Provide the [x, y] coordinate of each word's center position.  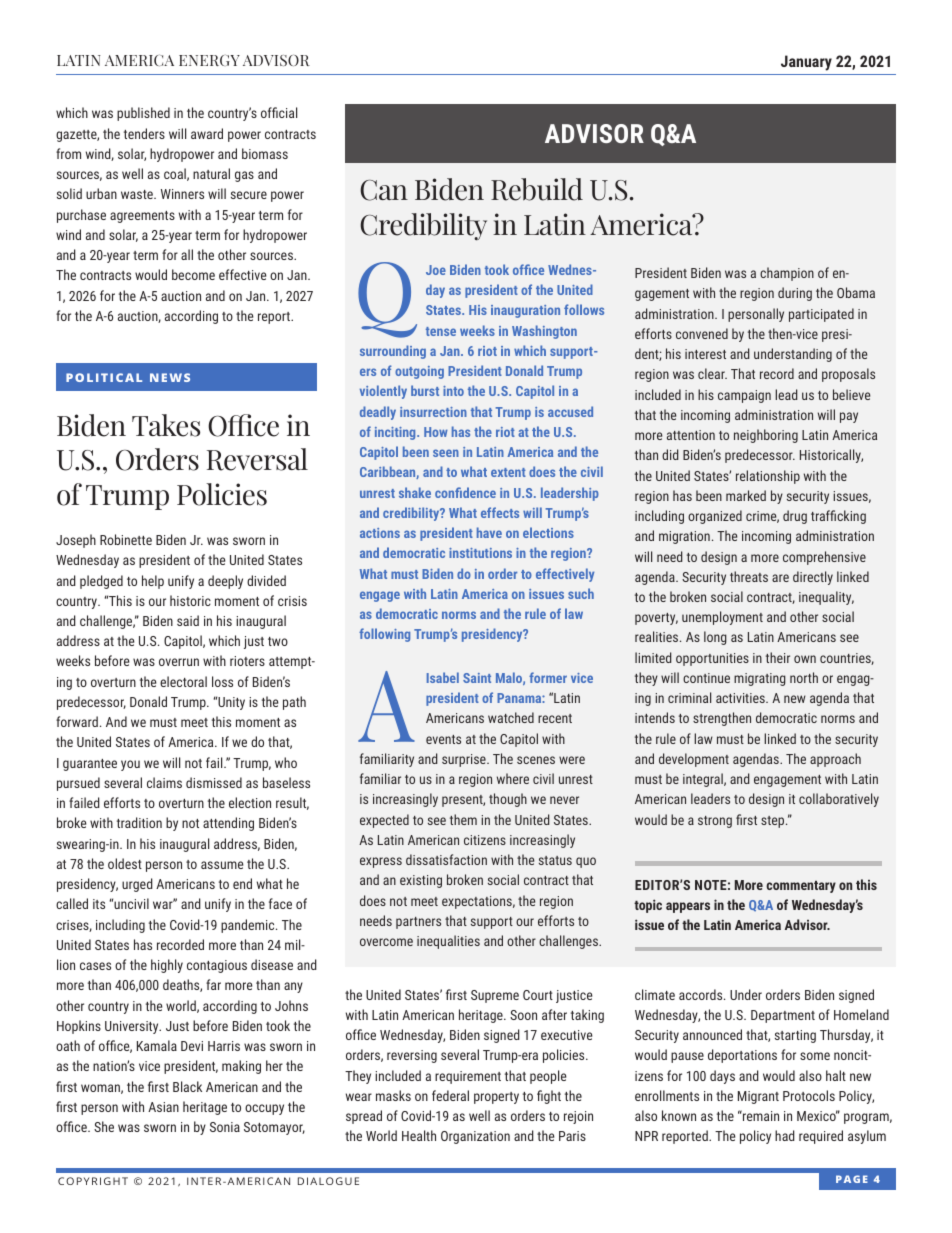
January [806, 63]
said [188, 620]
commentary [801, 887]
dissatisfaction [446, 859]
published [143, 114]
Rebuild [537, 189]
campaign [744, 396]
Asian [163, 1107]
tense [441, 331]
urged [137, 885]
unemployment [722, 618]
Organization [475, 1137]
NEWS [170, 377]
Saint [477, 678]
